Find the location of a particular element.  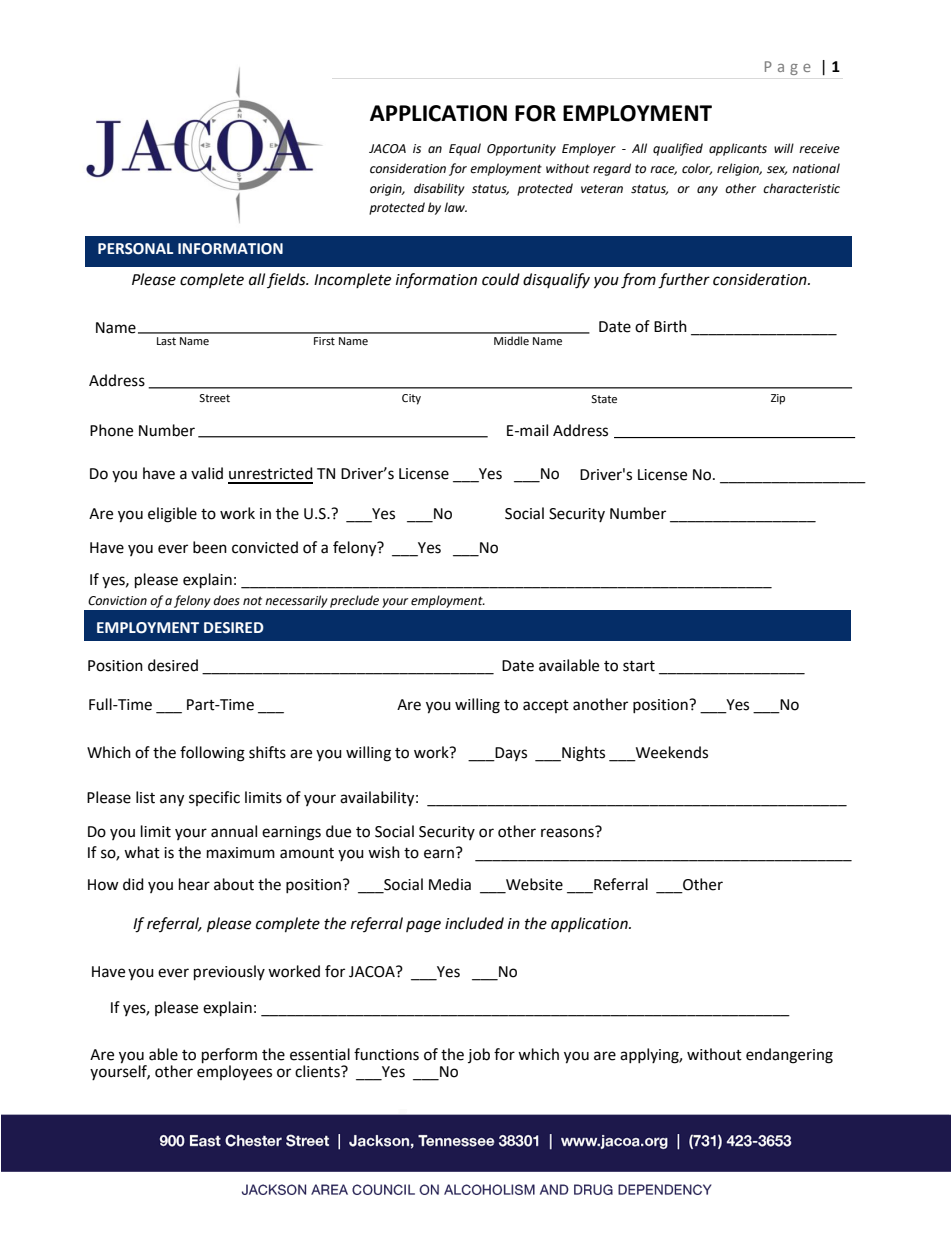

PERSONAL is located at coordinates (135, 249).
